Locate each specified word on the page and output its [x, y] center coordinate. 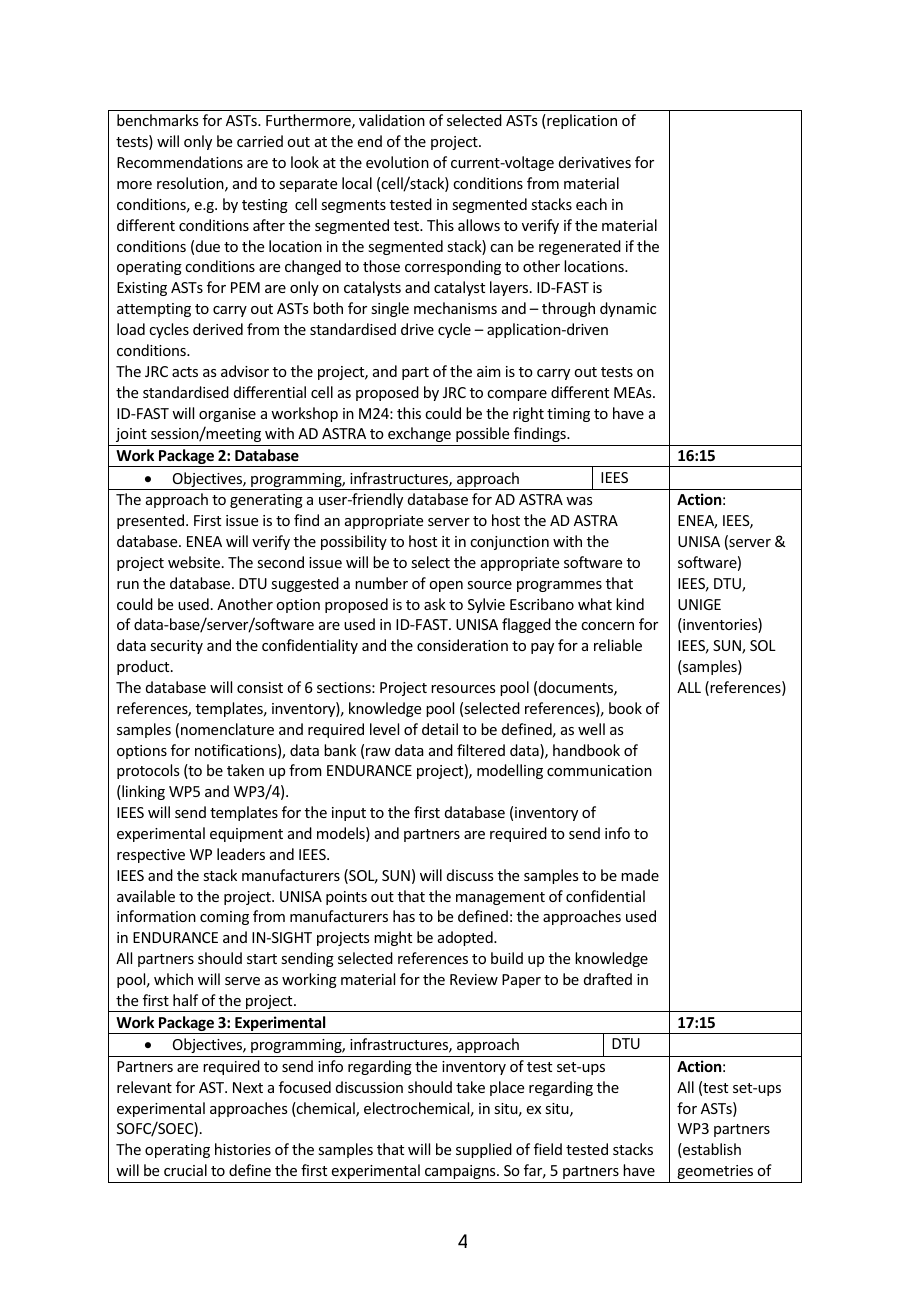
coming [224, 918]
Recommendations [180, 162]
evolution [397, 162]
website [195, 562]
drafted [608, 979]
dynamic [628, 309]
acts [185, 372]
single [390, 309]
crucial [185, 1170]
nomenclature [227, 729]
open [446, 586]
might [393, 938]
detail [440, 729]
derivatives [595, 162]
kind [630, 604]
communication [599, 770]
